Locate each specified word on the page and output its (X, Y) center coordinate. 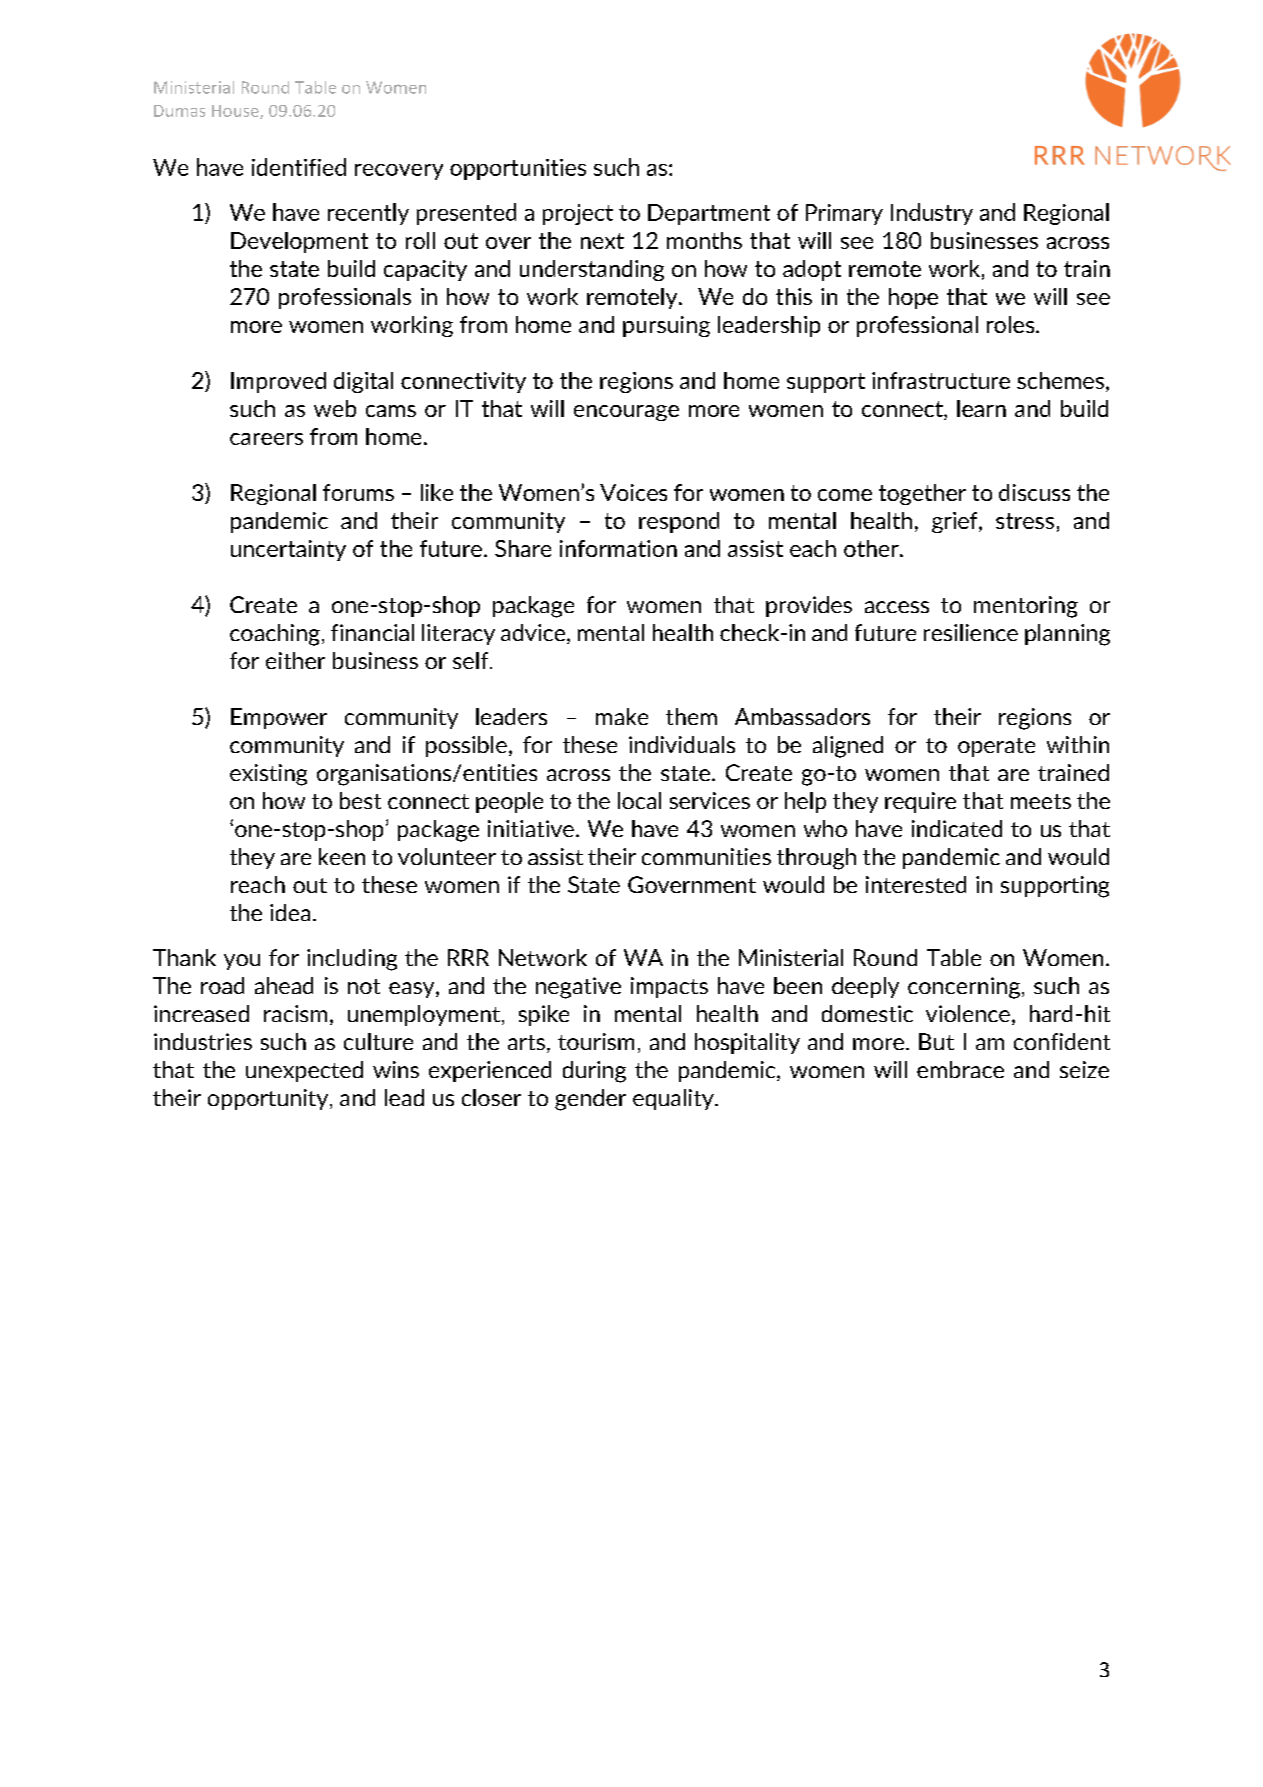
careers (266, 439)
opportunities (518, 169)
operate (996, 747)
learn (981, 408)
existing (268, 775)
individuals (682, 744)
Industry (932, 214)
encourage (626, 413)
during (594, 1072)
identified (299, 167)
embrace (960, 1069)
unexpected (304, 1071)
